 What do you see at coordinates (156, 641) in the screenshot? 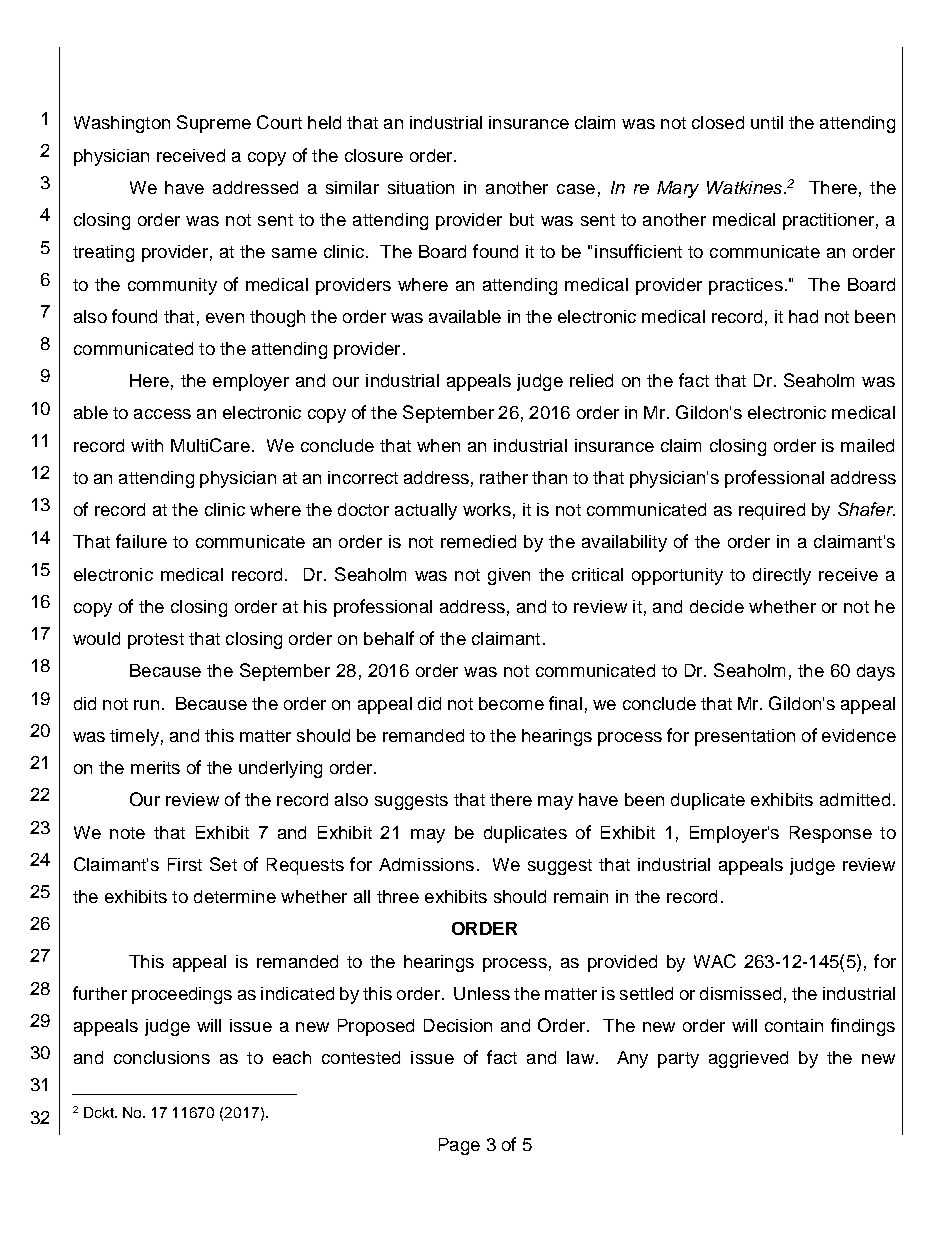
I see `protest` at bounding box center [156, 641].
